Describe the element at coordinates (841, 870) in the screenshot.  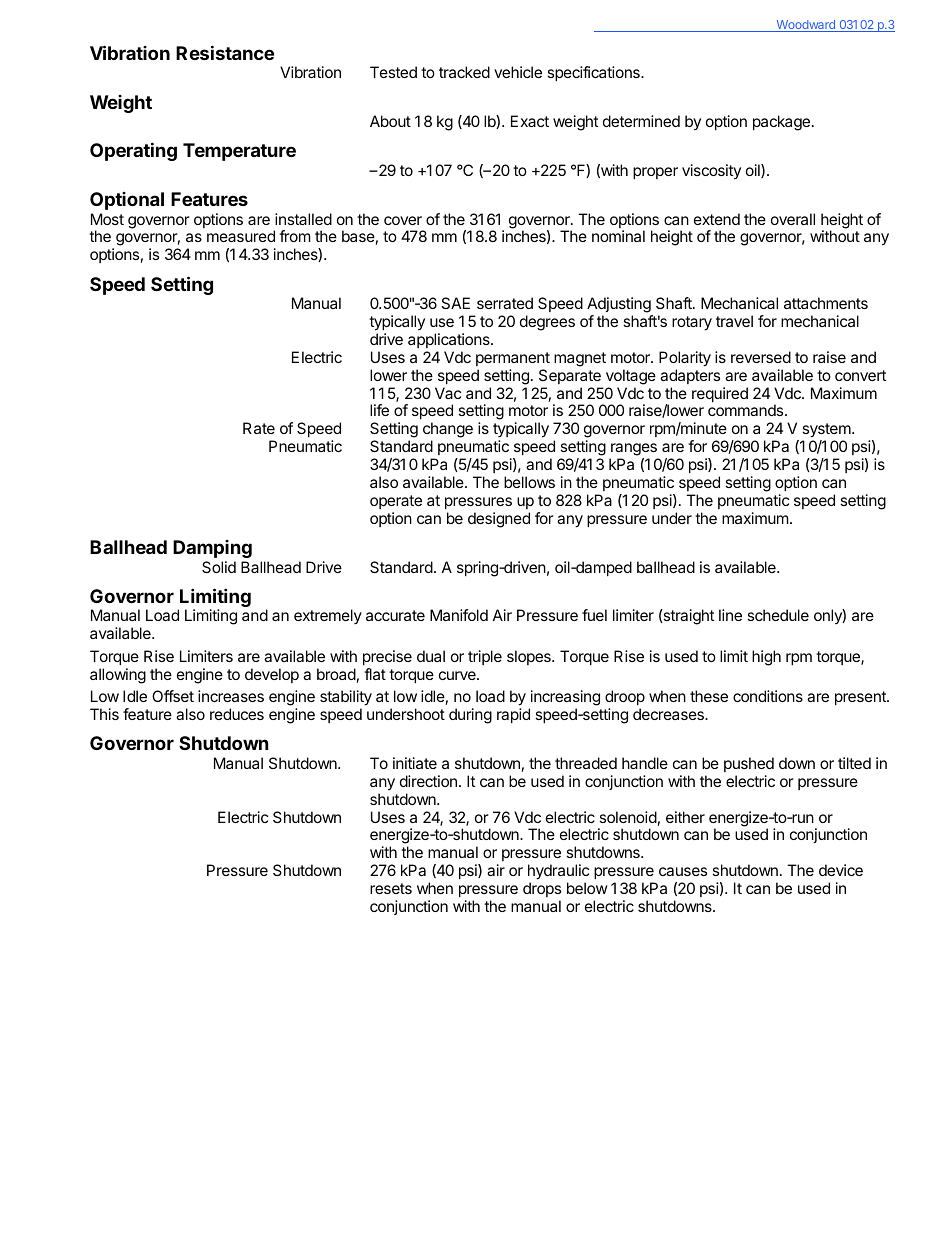
I see `device` at that location.
